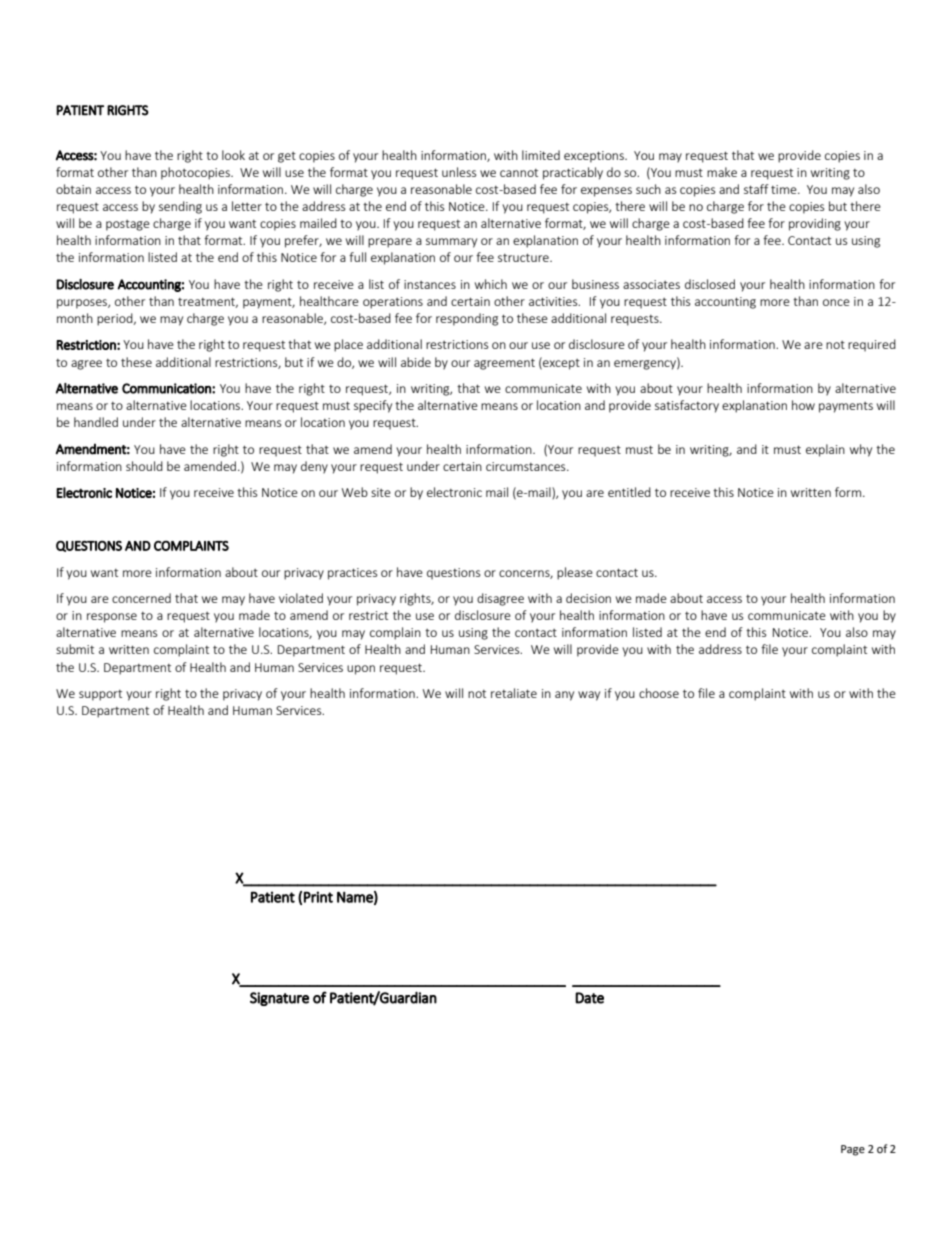  I want to click on Date, so click(589, 998).
